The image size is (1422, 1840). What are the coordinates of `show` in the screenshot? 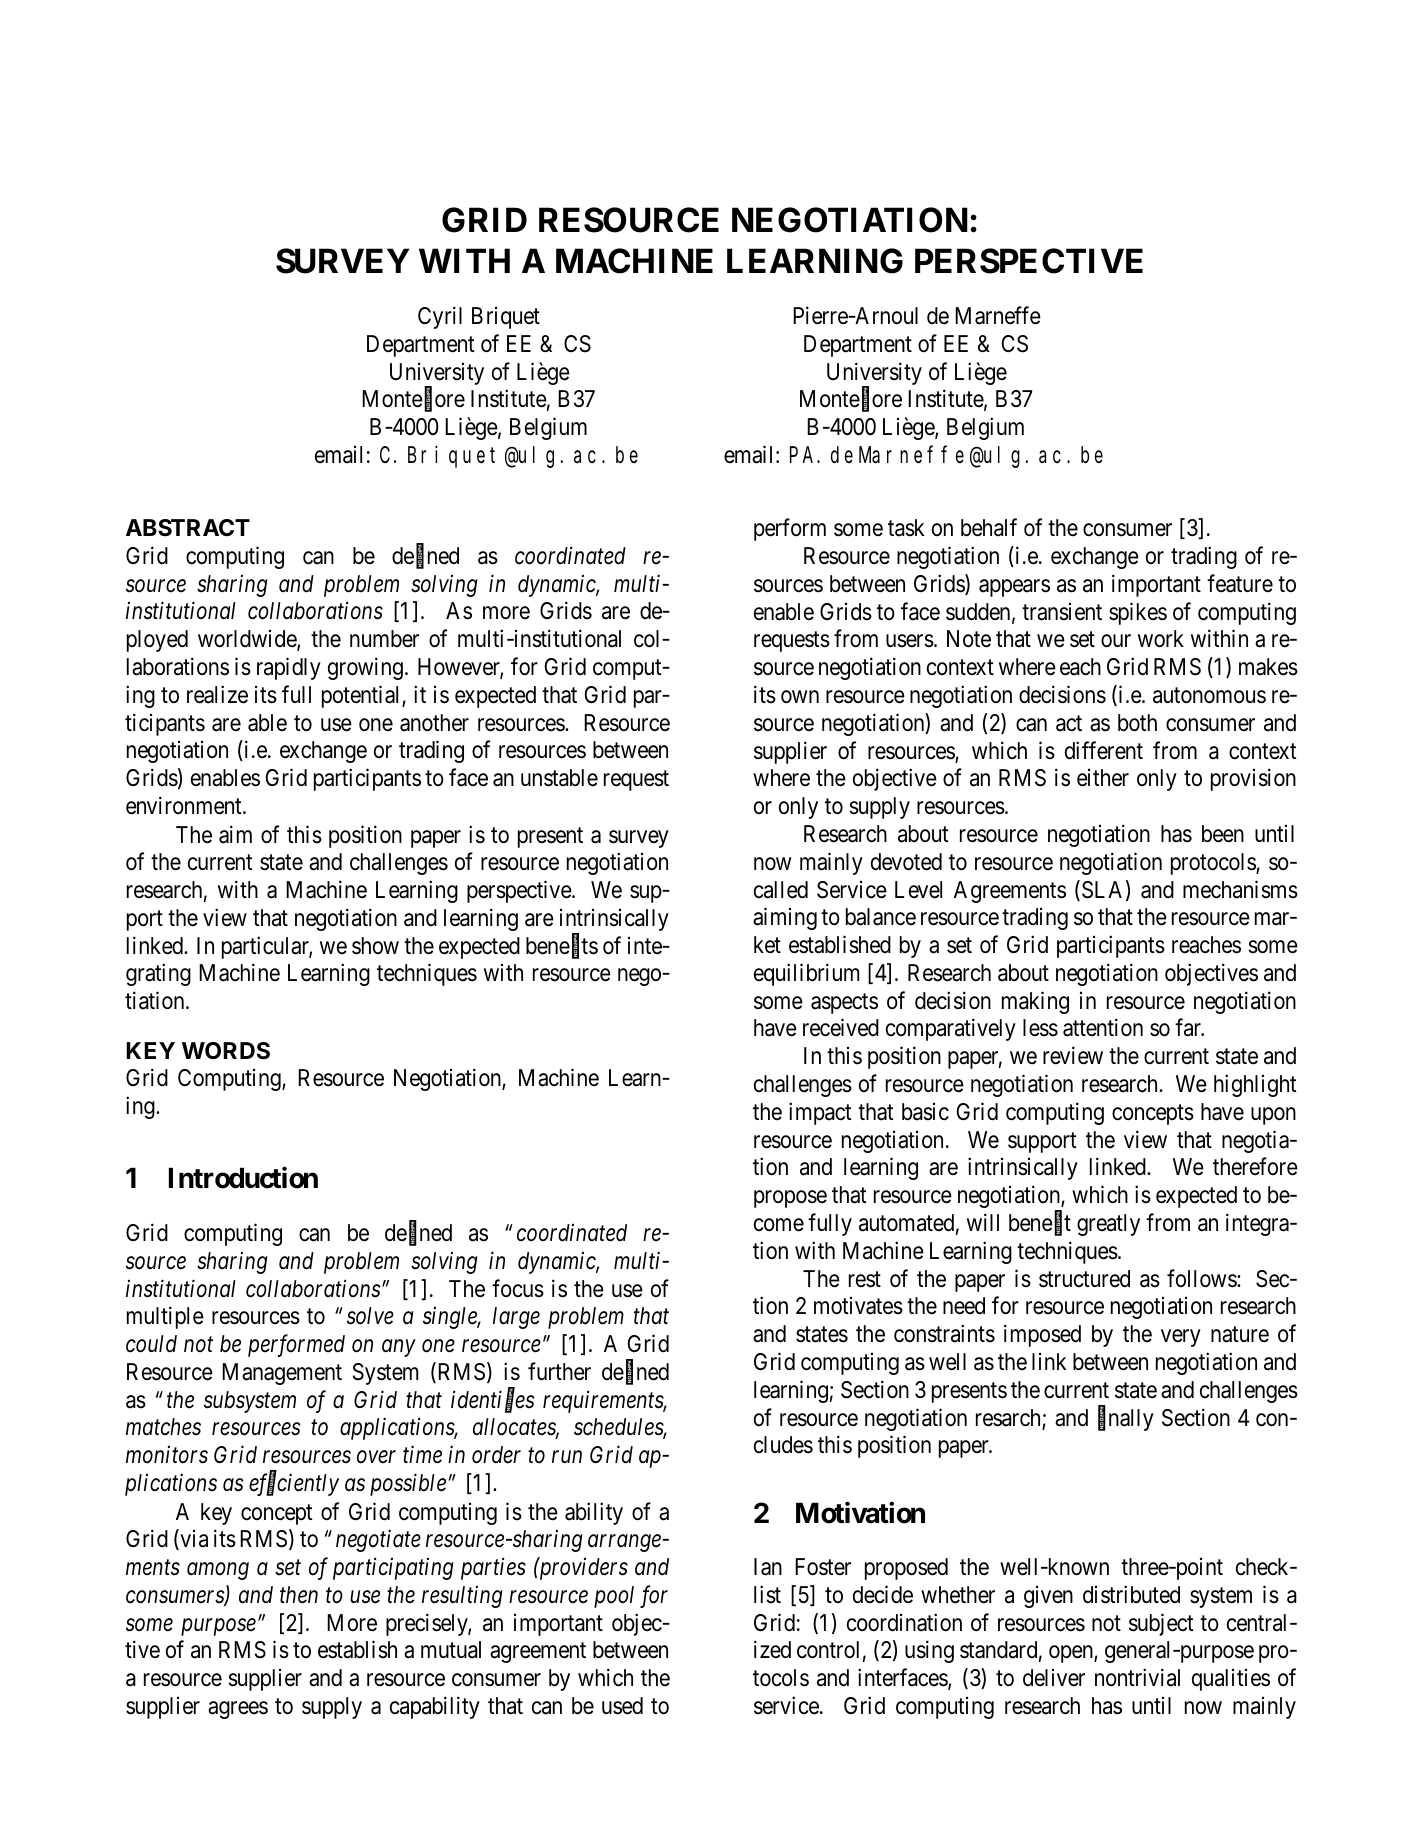 It's located at (375, 946).
